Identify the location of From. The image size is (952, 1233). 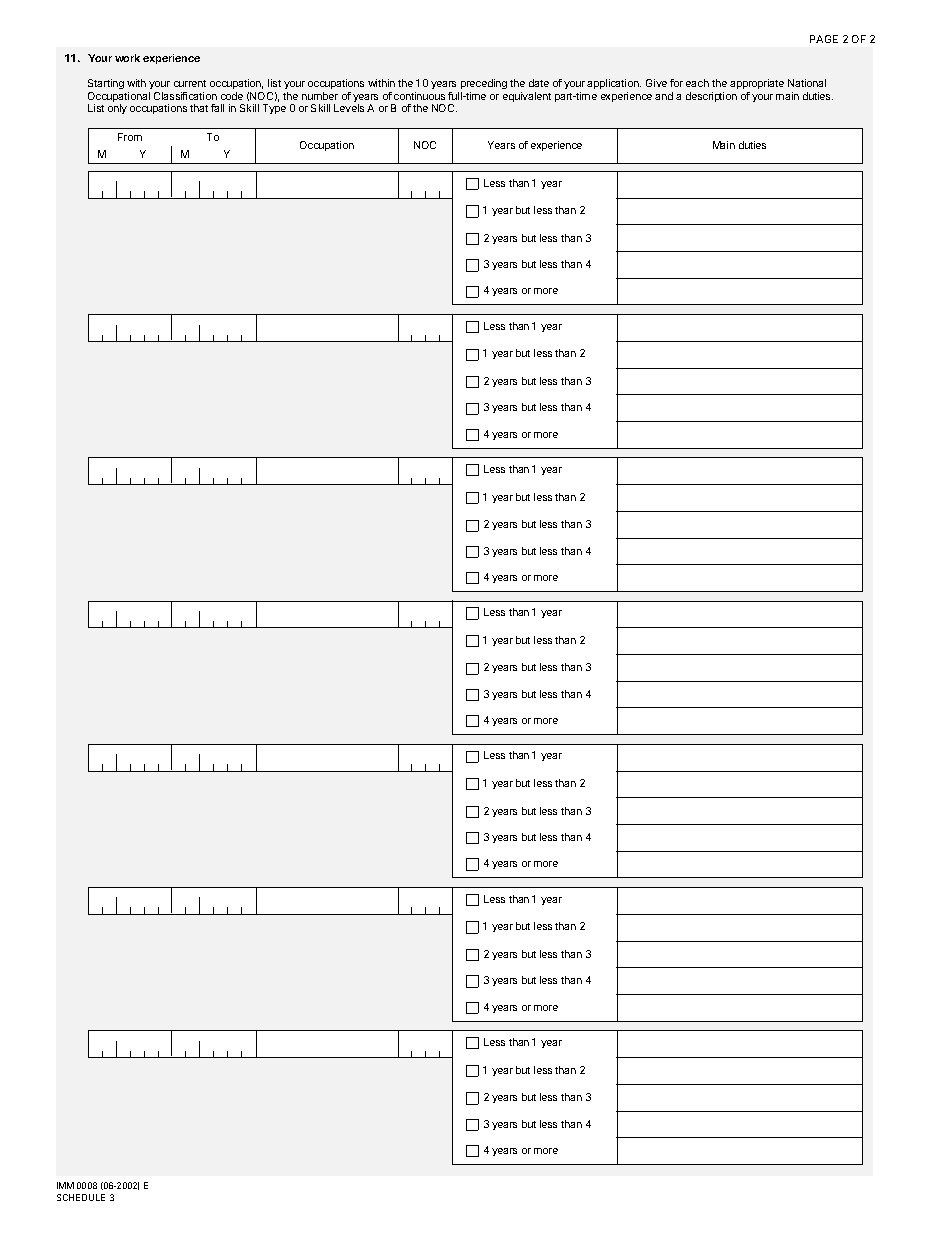
(130, 137).
